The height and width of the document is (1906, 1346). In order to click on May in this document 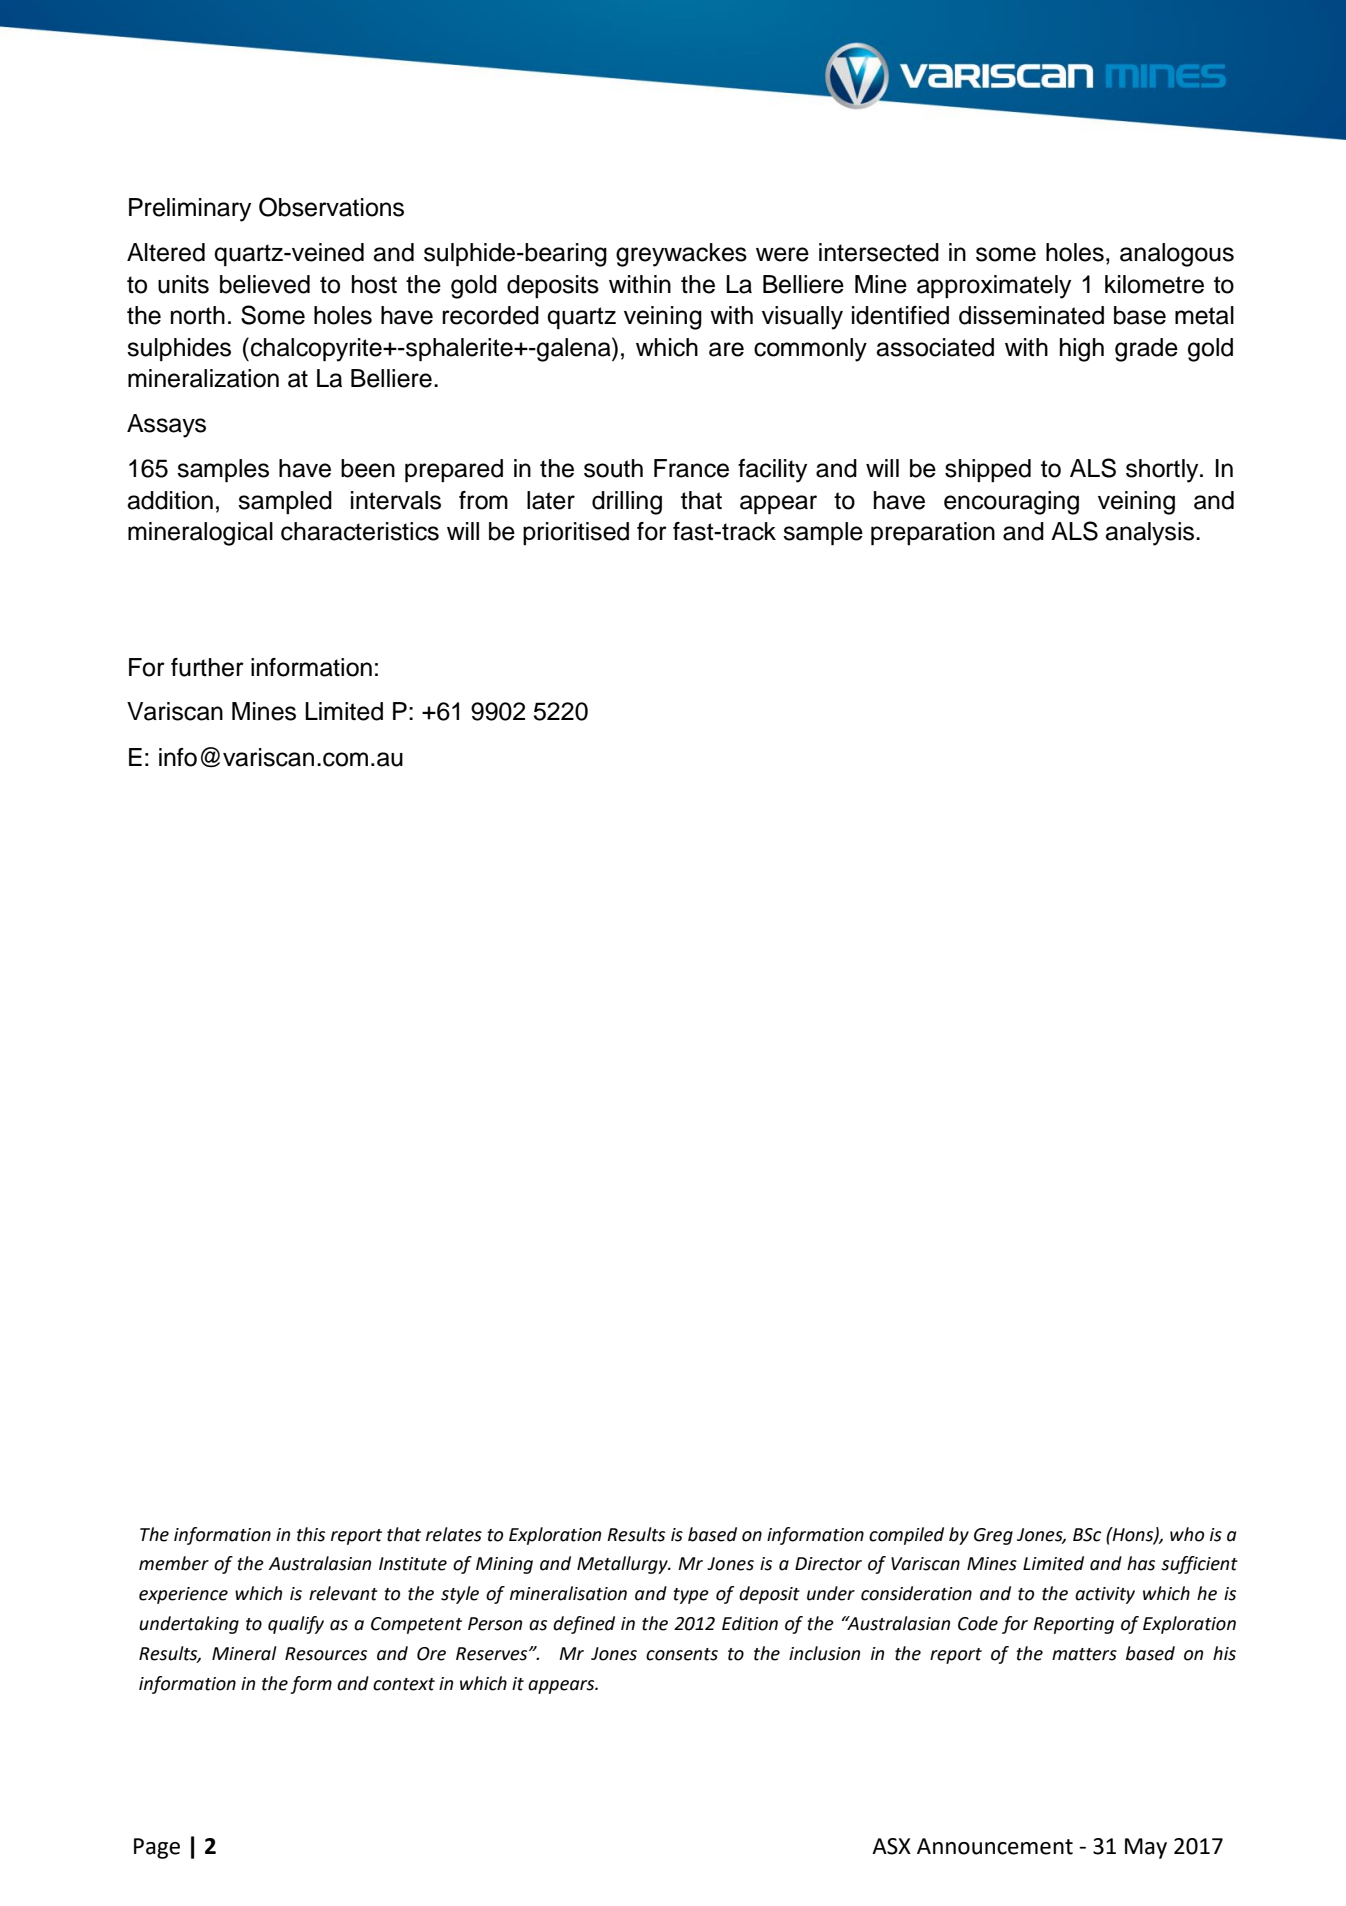, I will do `click(1146, 1848)`.
